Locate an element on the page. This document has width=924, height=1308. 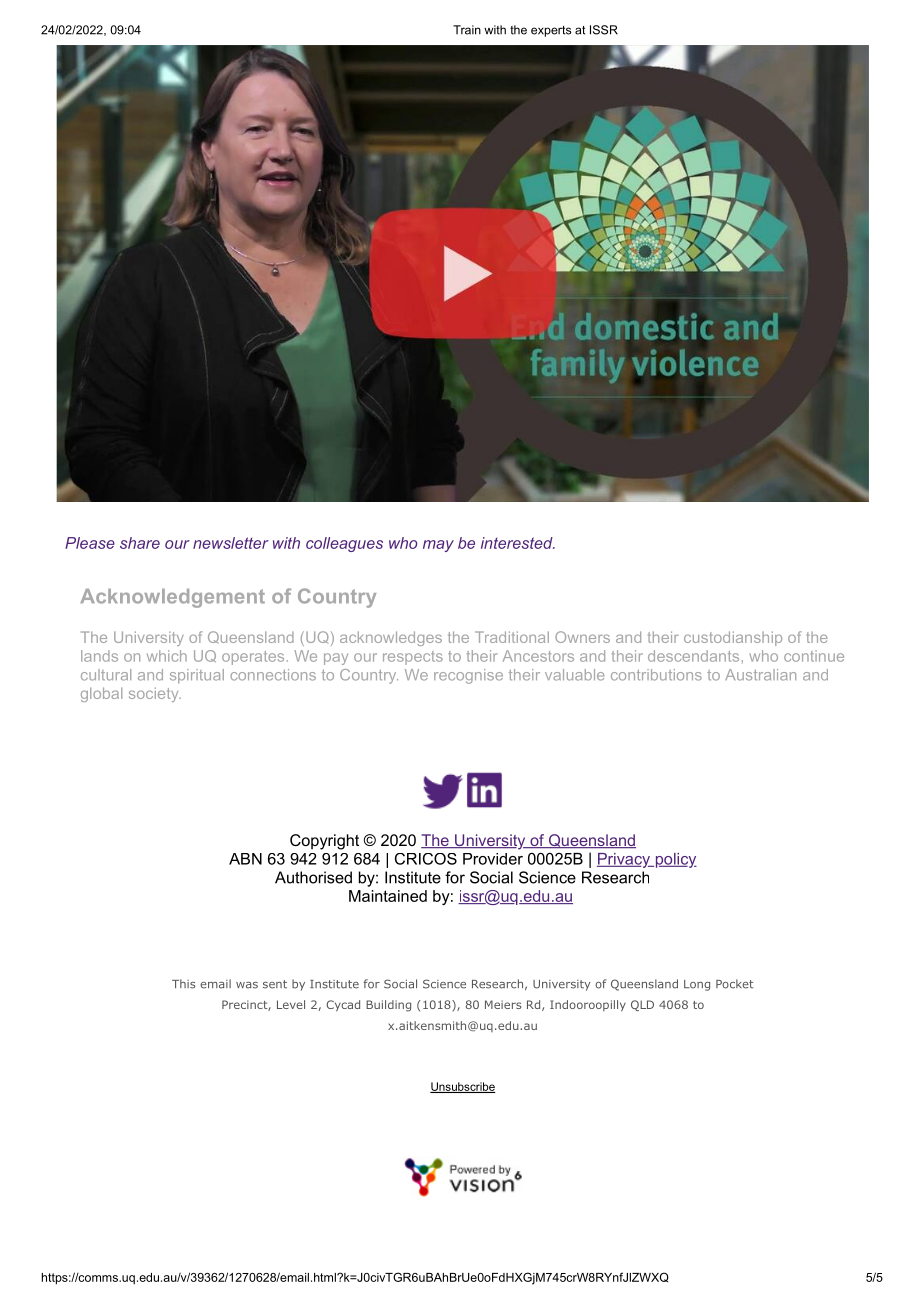
interested is located at coordinates (518, 543).
